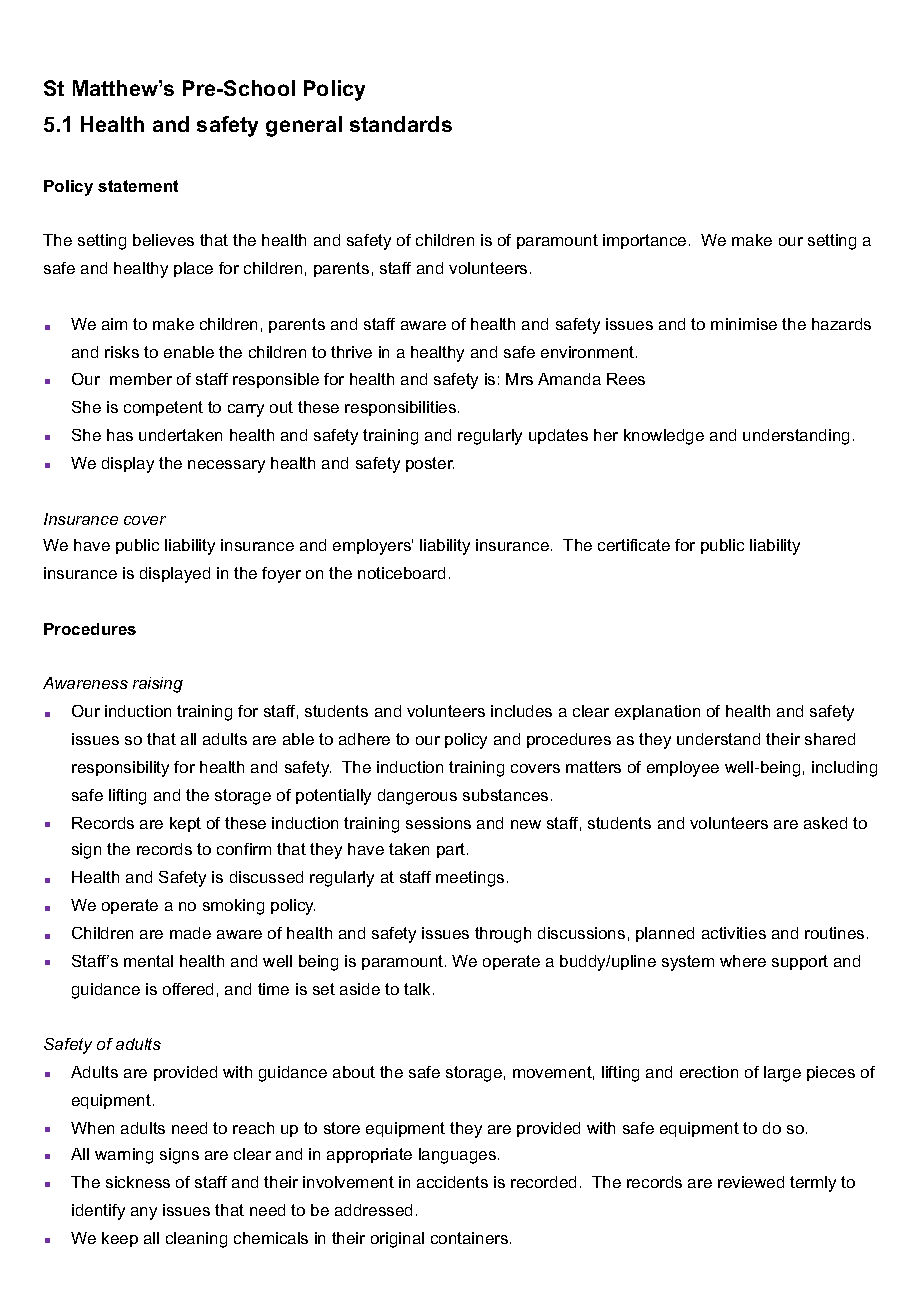 Image resolution: width=924 pixels, height=1308 pixels. What do you see at coordinates (401, 124) in the screenshot?
I see `standards` at bounding box center [401, 124].
